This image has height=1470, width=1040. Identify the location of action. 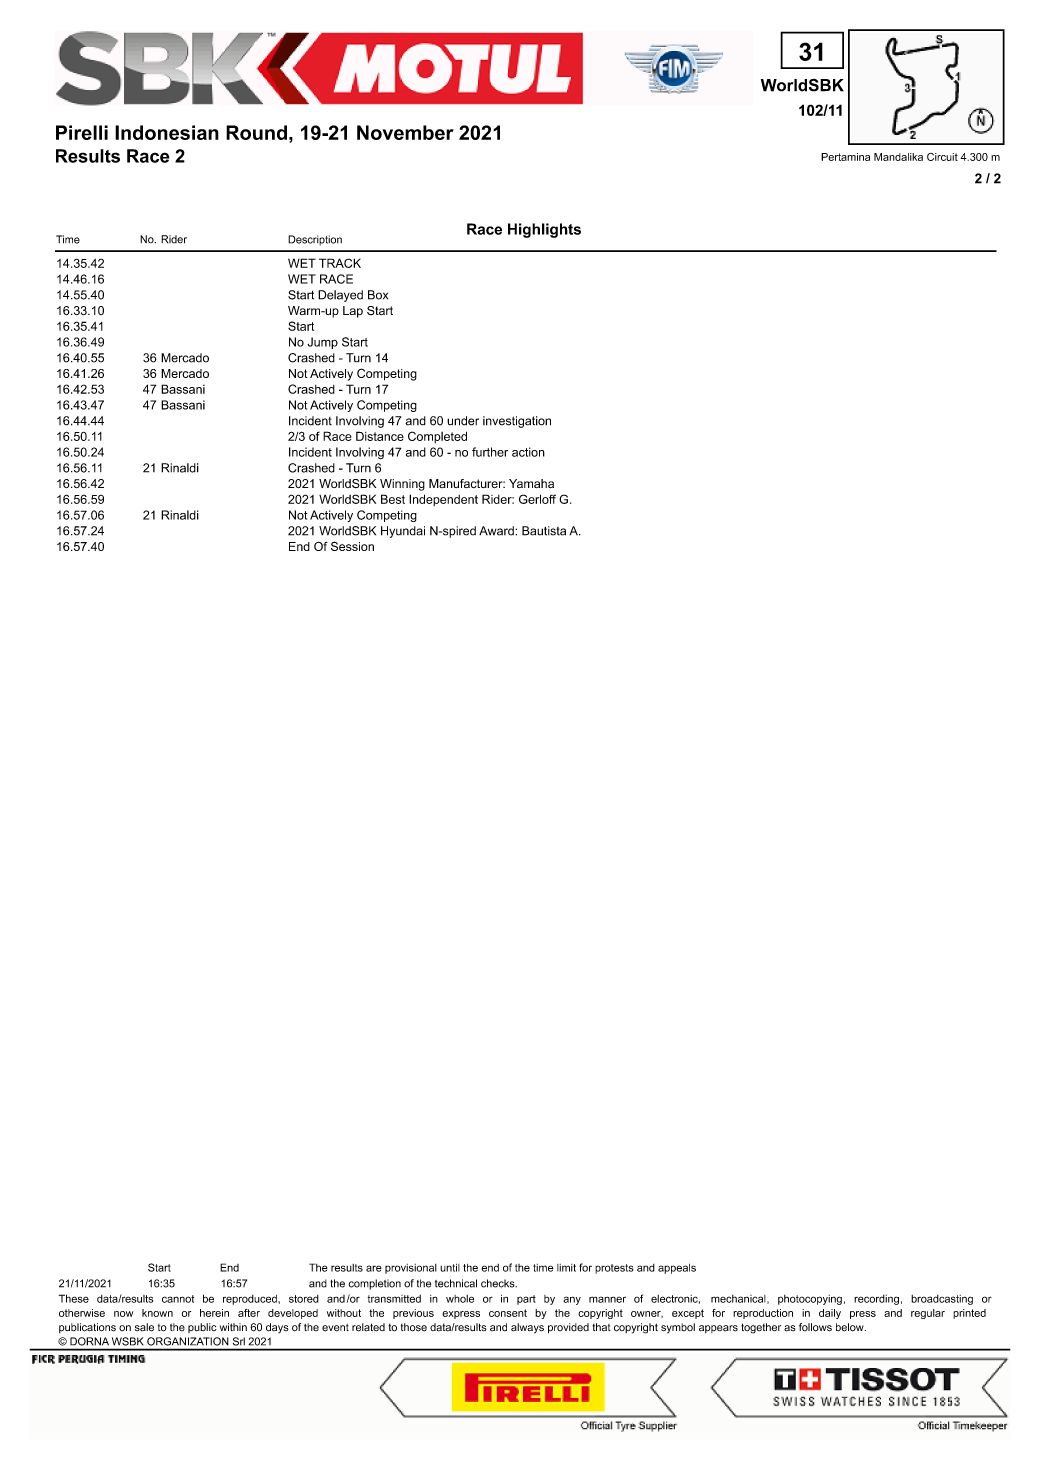
(528, 452).
